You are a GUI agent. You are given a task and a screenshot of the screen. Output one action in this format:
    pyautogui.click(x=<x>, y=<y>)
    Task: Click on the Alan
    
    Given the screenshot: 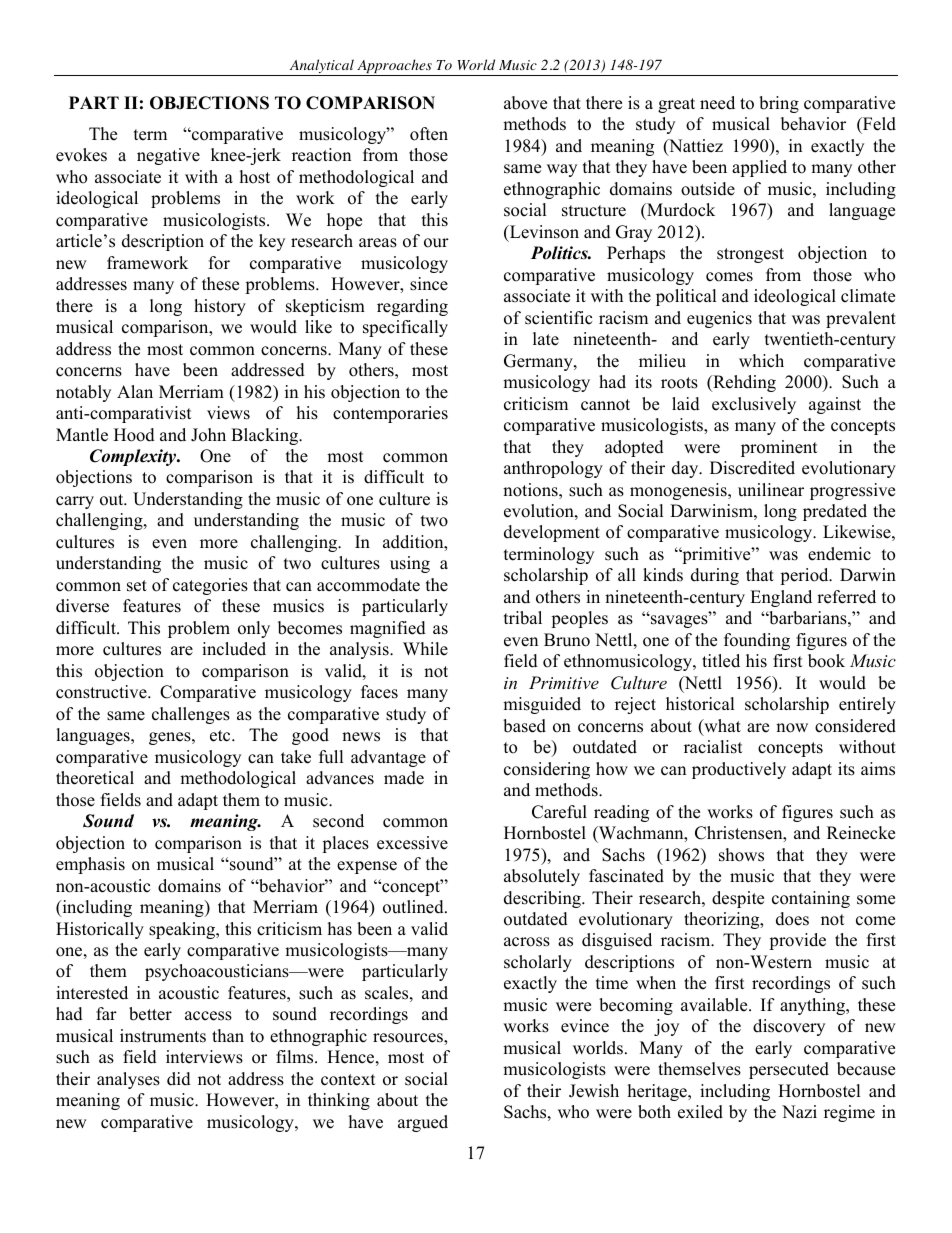 What is the action you would take?
    pyautogui.click(x=135, y=391)
